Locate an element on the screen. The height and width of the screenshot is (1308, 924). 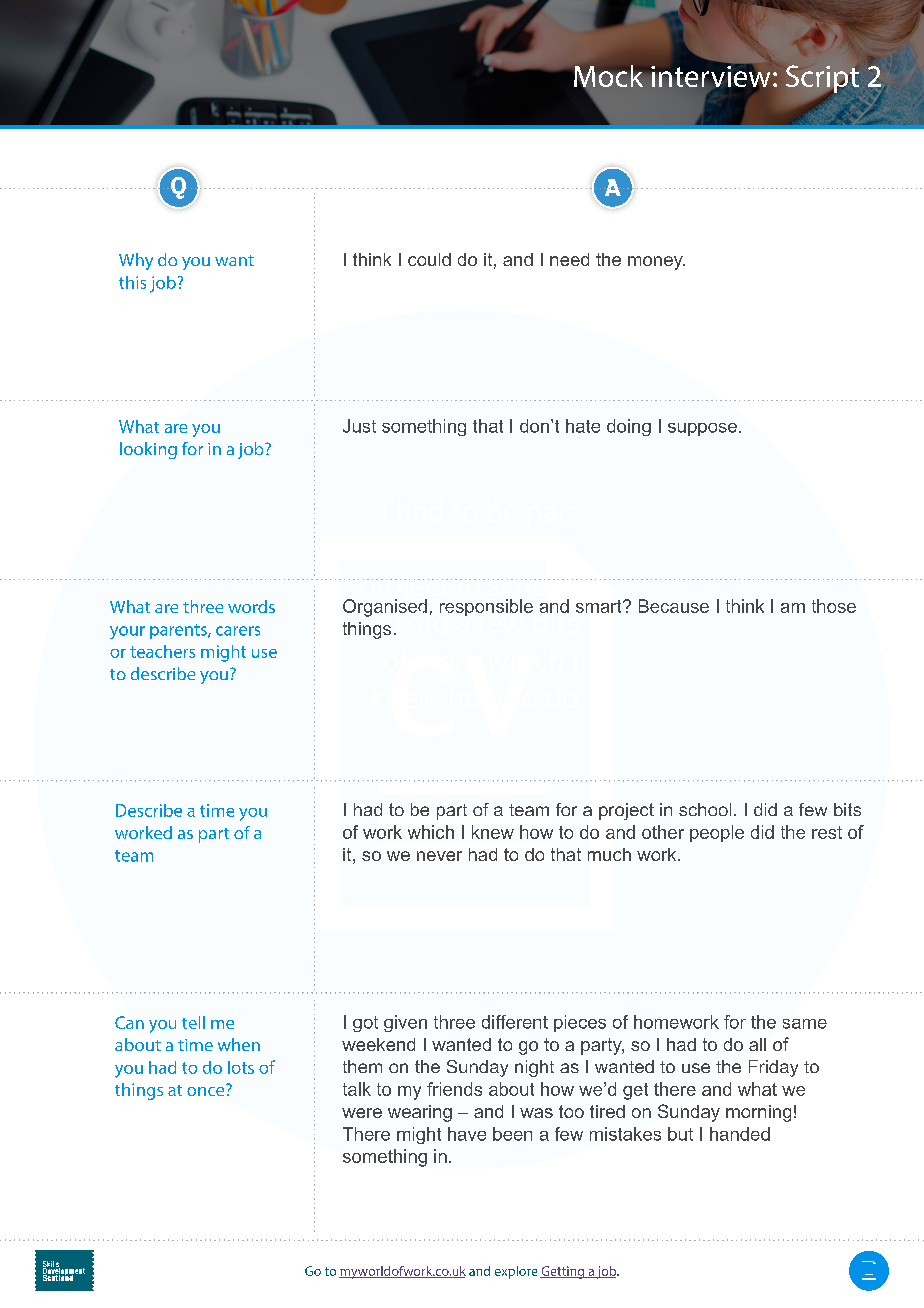
tell is located at coordinates (193, 1022).
